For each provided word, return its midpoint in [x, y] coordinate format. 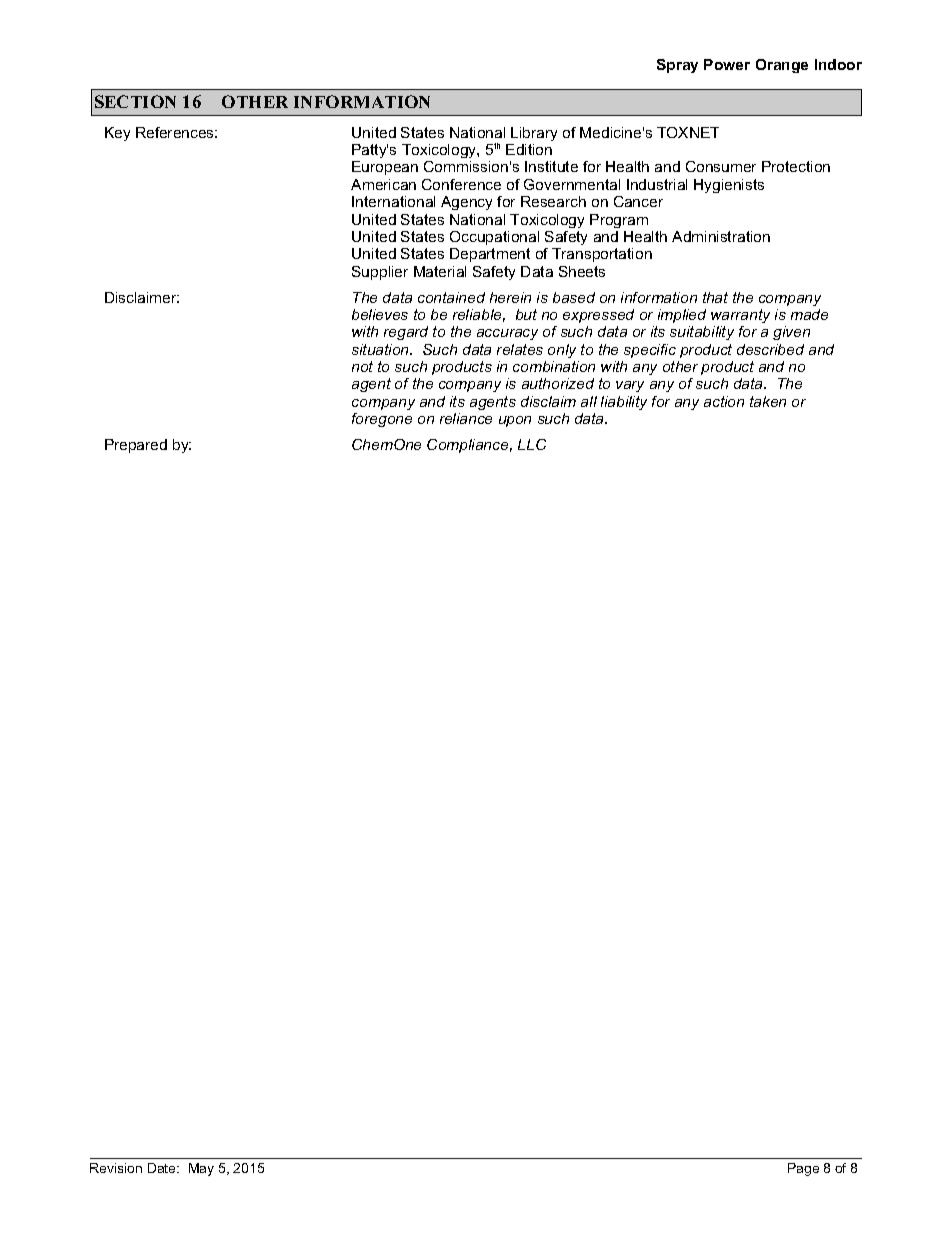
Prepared [136, 446]
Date [163, 1168]
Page [803, 1169]
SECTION [135, 101]
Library [534, 134]
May [201, 1169]
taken [768, 401]
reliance [466, 418]
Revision [116, 1168]
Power [727, 64]
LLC [532, 444]
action [724, 401]
